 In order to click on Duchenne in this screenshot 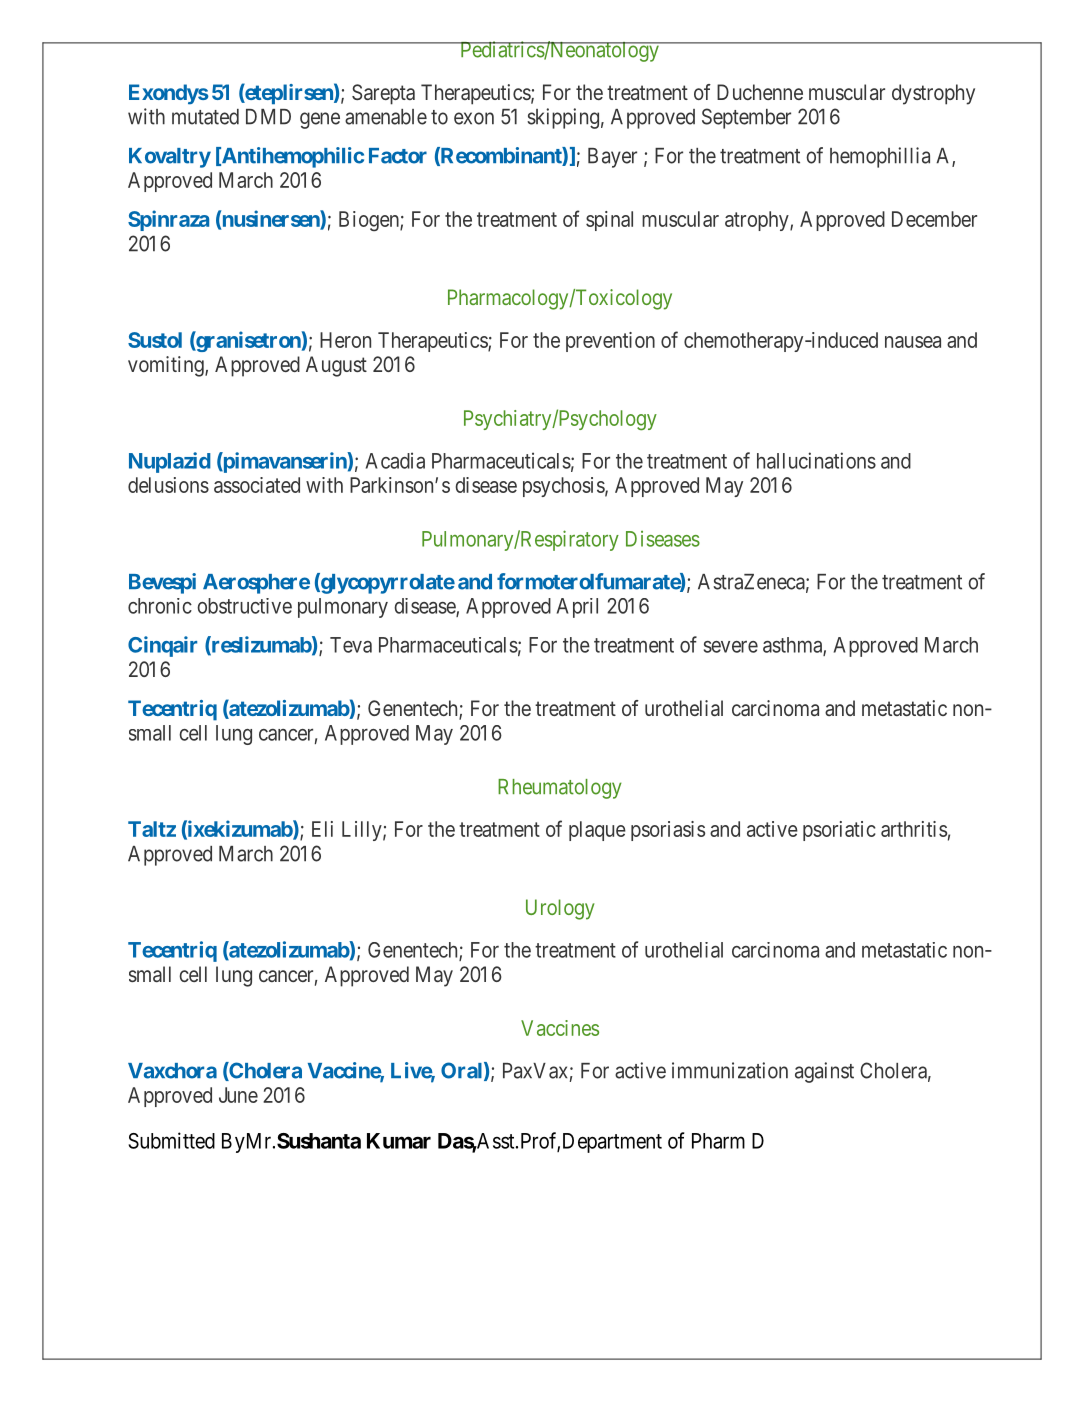, I will do `click(760, 92)`.
